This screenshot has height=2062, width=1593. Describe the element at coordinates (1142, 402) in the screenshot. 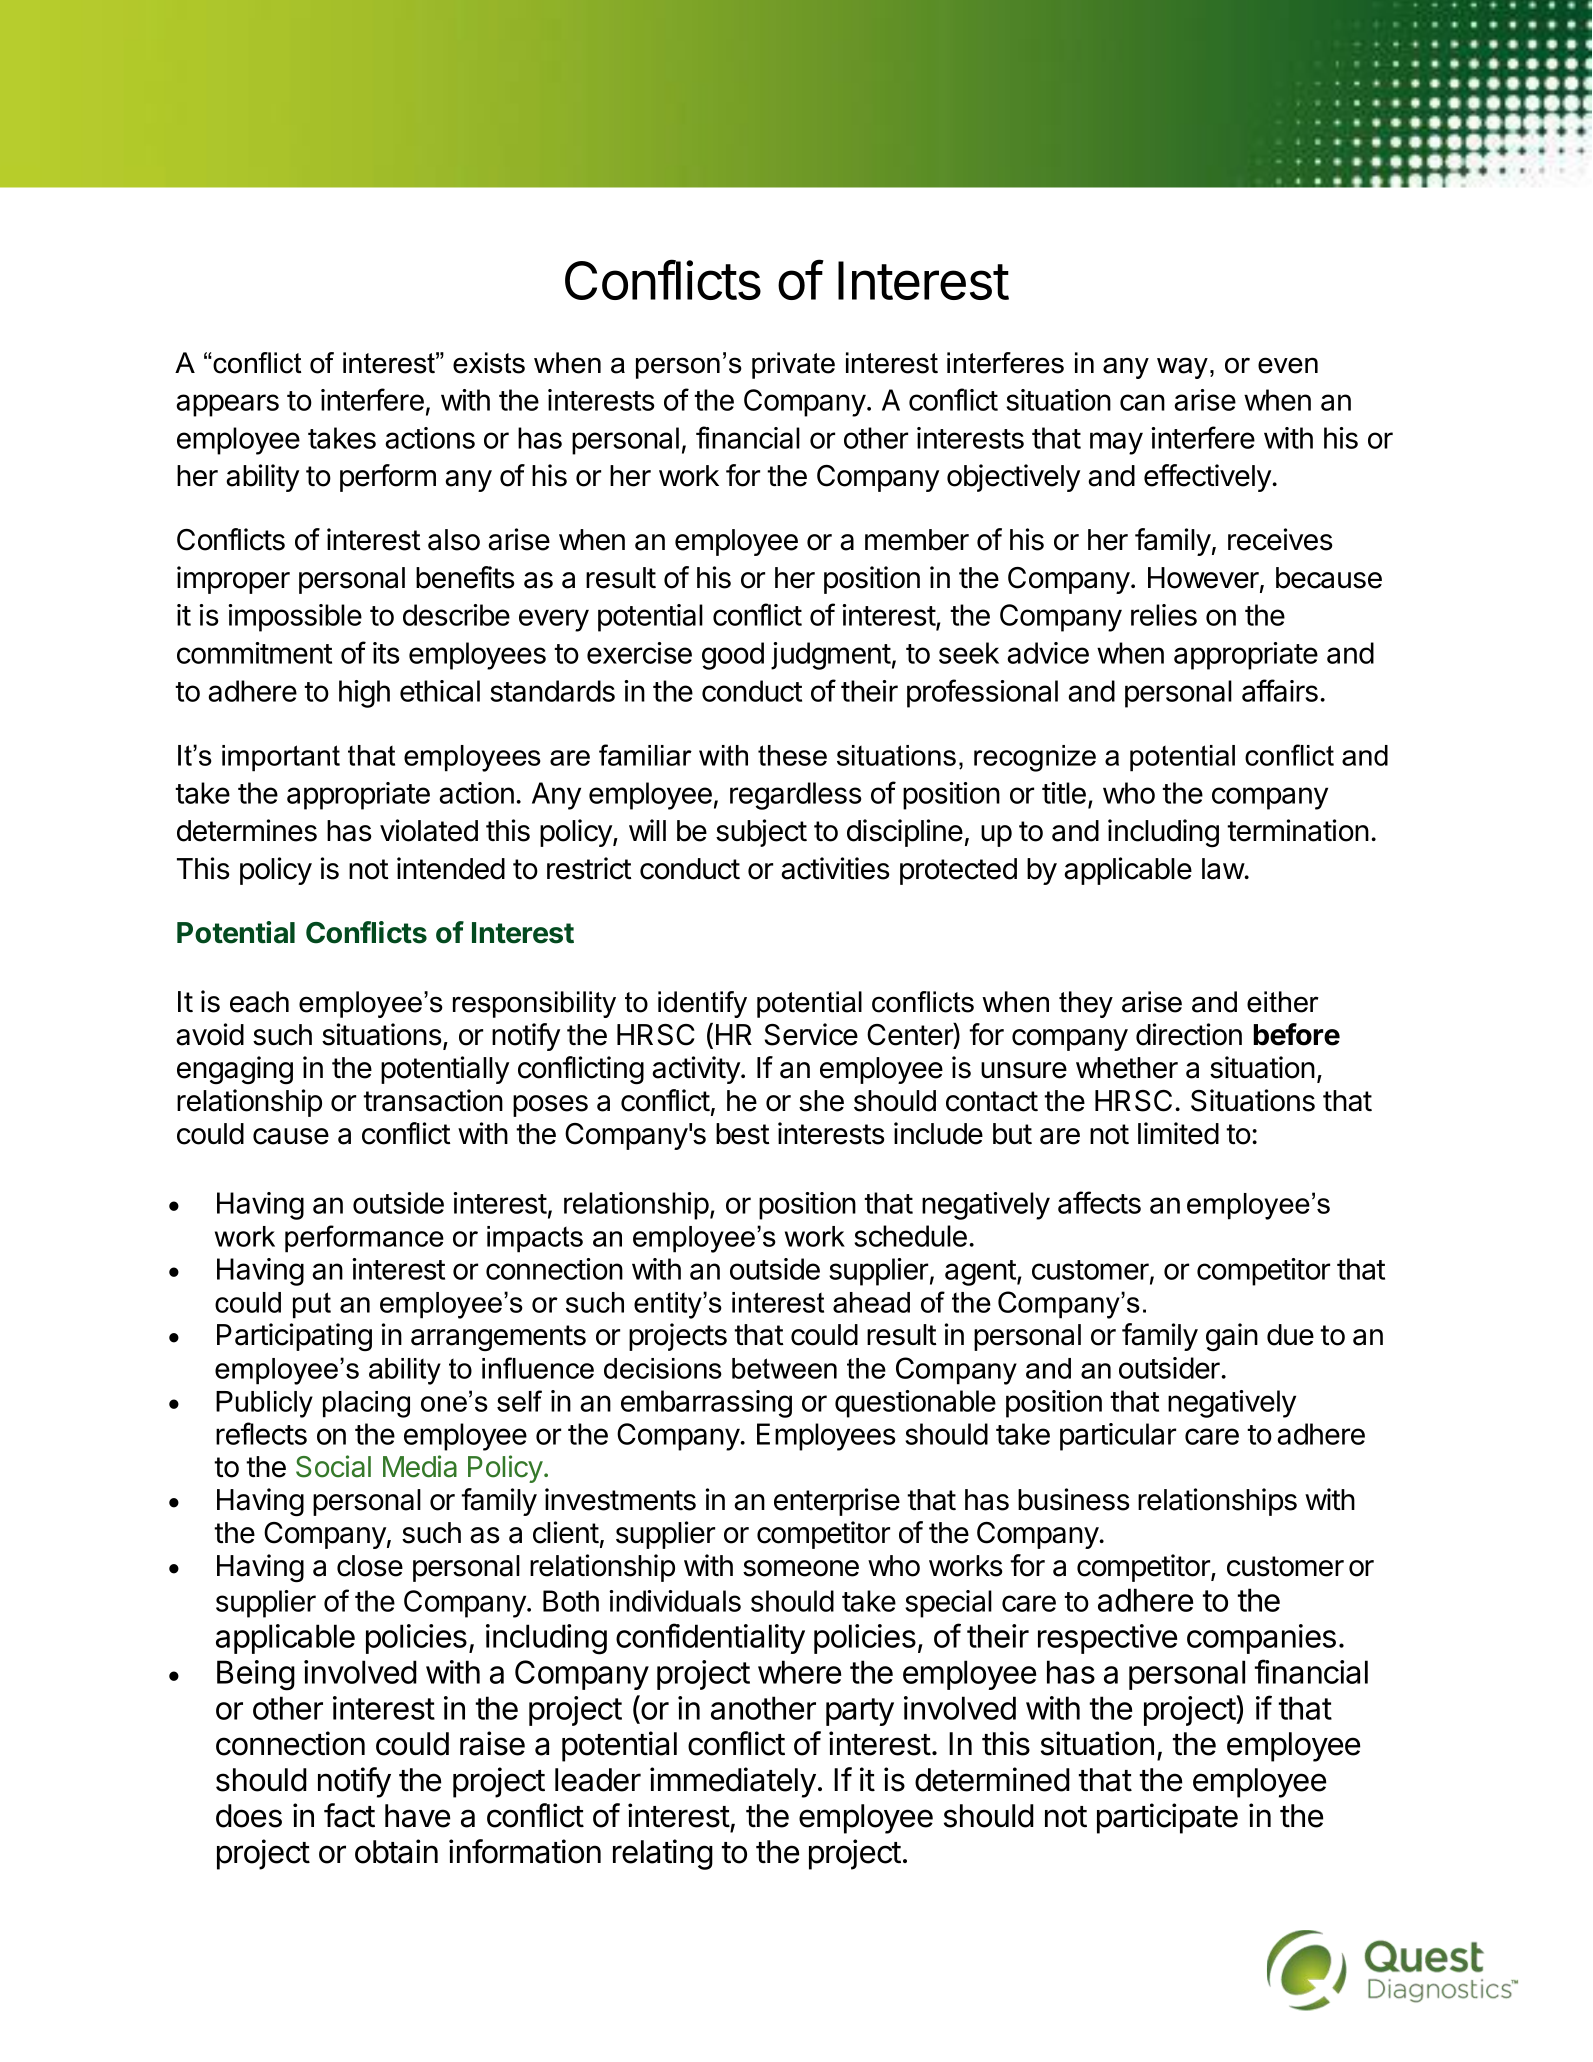

I see `can` at that location.
